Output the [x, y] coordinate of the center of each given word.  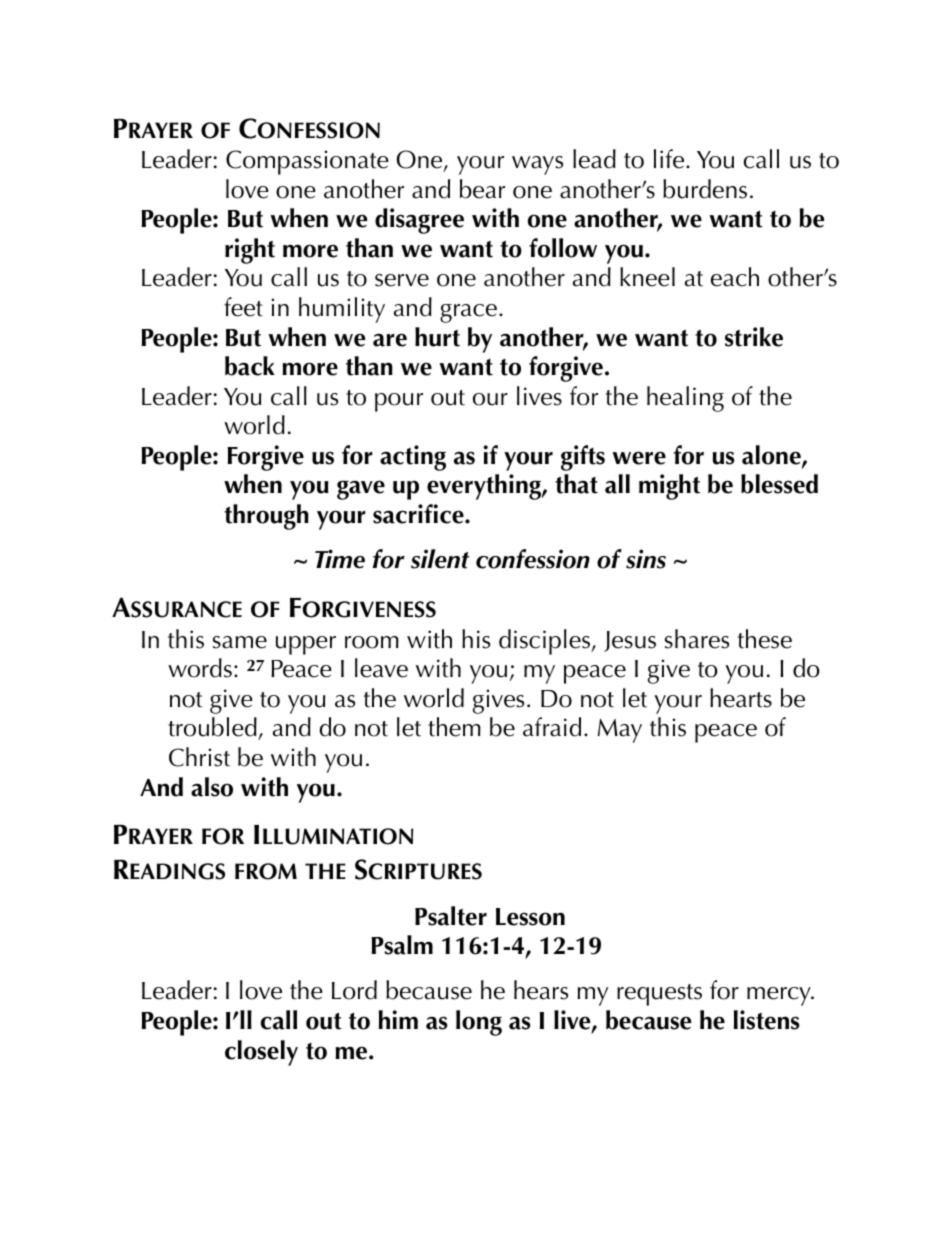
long [479, 1023]
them [454, 727]
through [266, 517]
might [669, 487]
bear [482, 189]
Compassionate [307, 162]
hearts [741, 698]
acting [413, 458]
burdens [705, 189]
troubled [213, 728]
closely [261, 1053]
